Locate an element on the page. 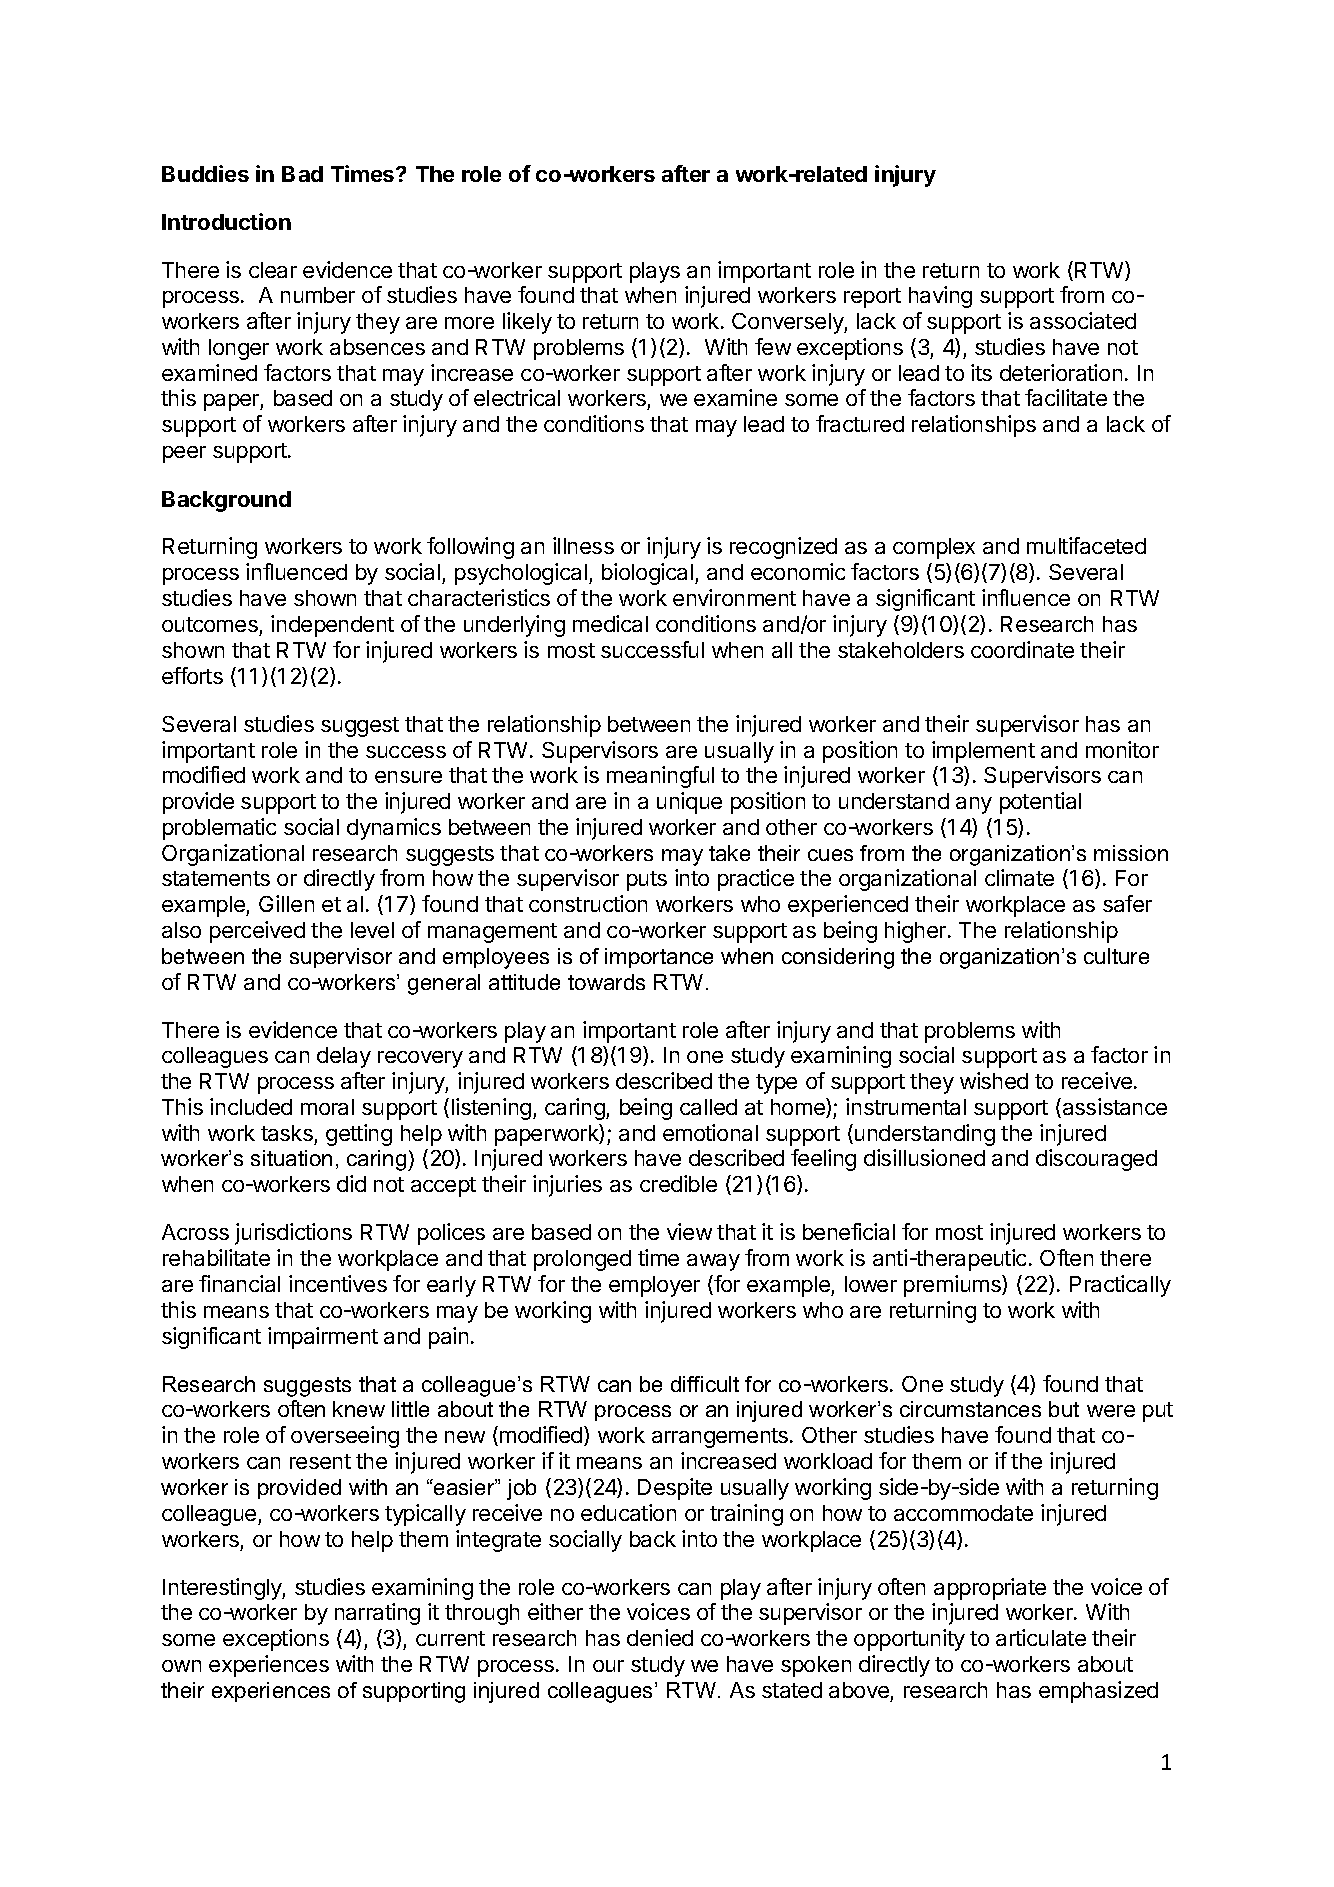 The width and height of the image is (1334, 1887). discouraged is located at coordinates (1096, 1160).
